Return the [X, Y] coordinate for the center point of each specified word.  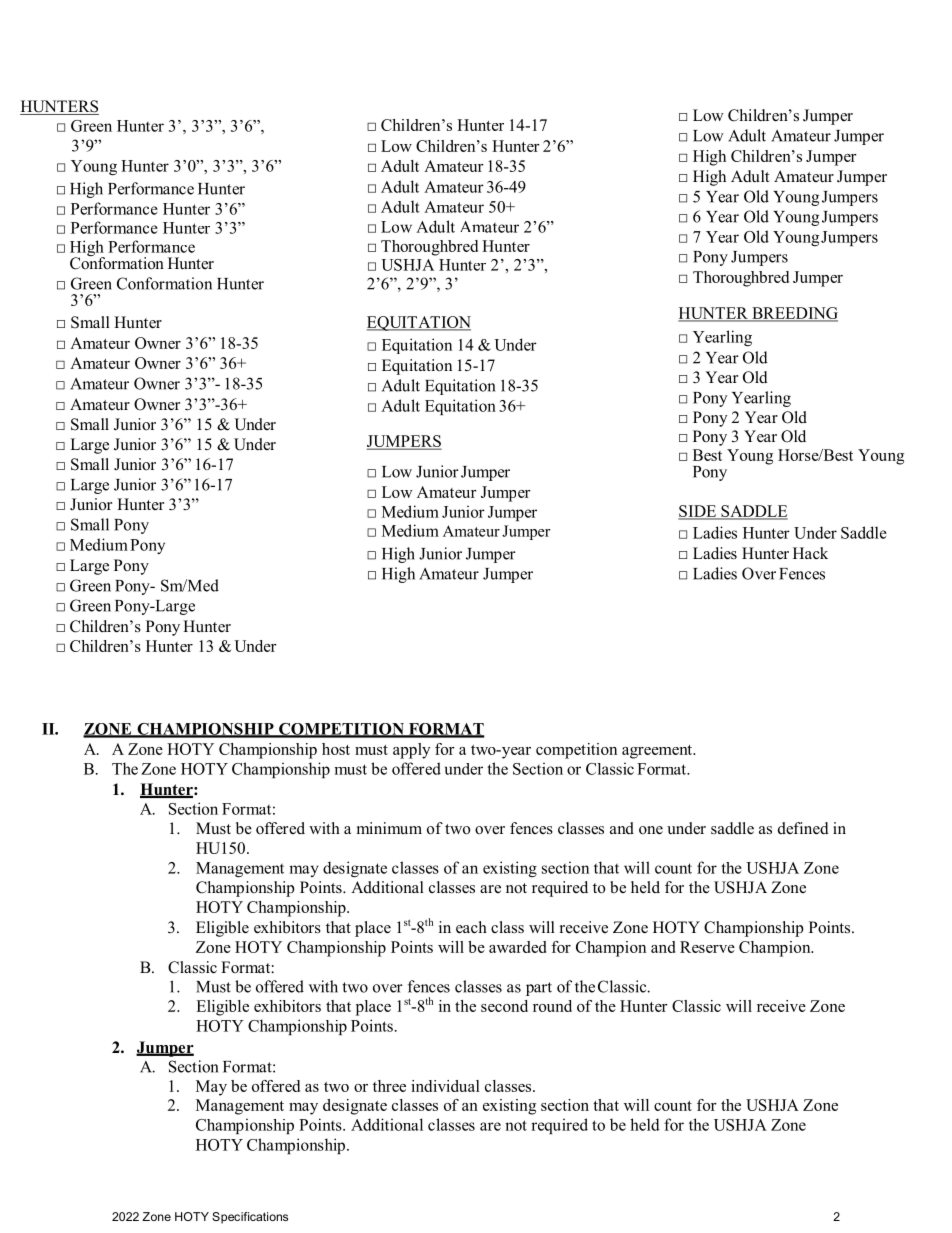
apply [411, 751]
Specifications [250, 1218]
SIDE [698, 512]
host [336, 749]
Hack [810, 553]
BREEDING [794, 314]
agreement [658, 752]
